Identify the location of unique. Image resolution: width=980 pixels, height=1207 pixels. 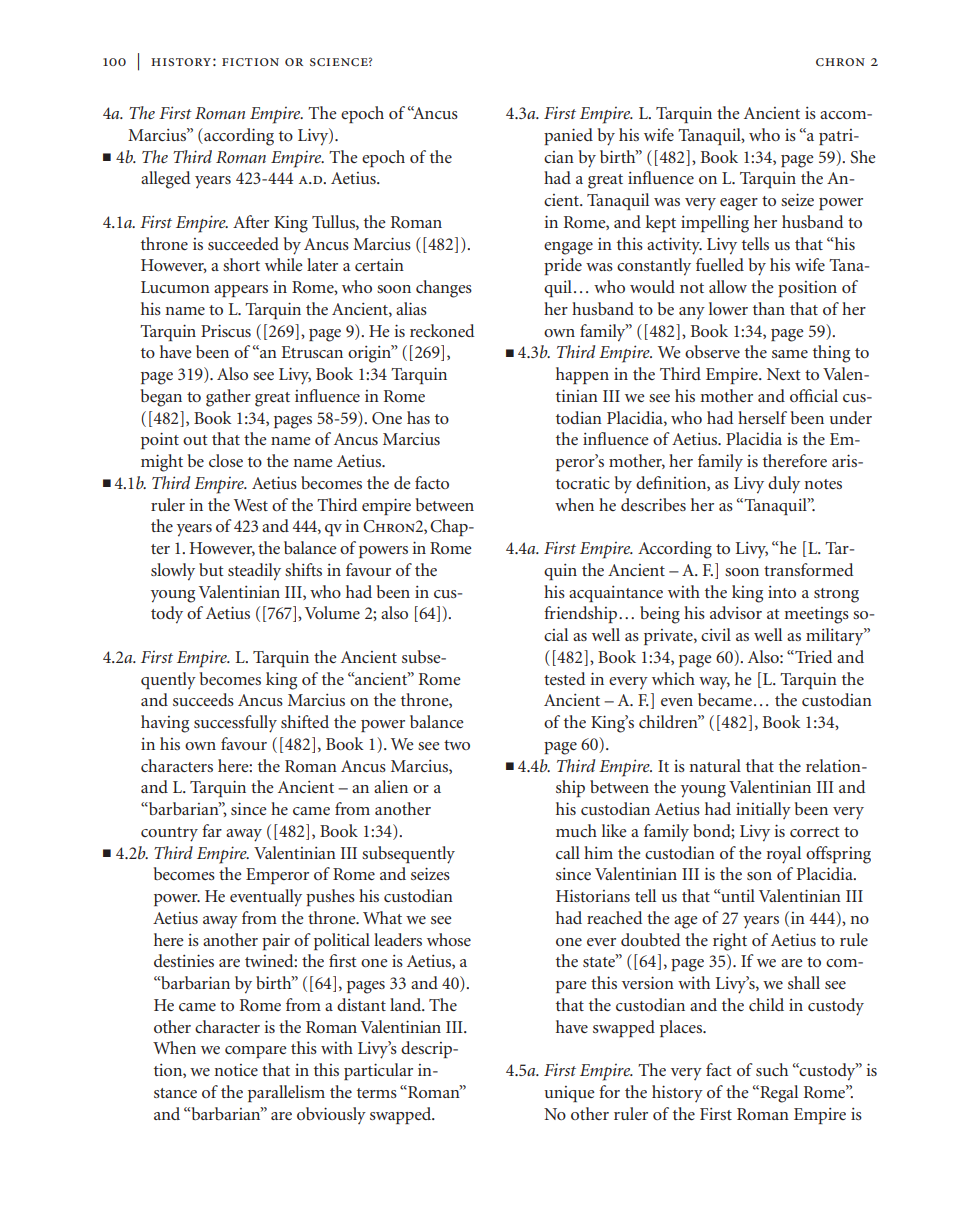
(569, 1094).
